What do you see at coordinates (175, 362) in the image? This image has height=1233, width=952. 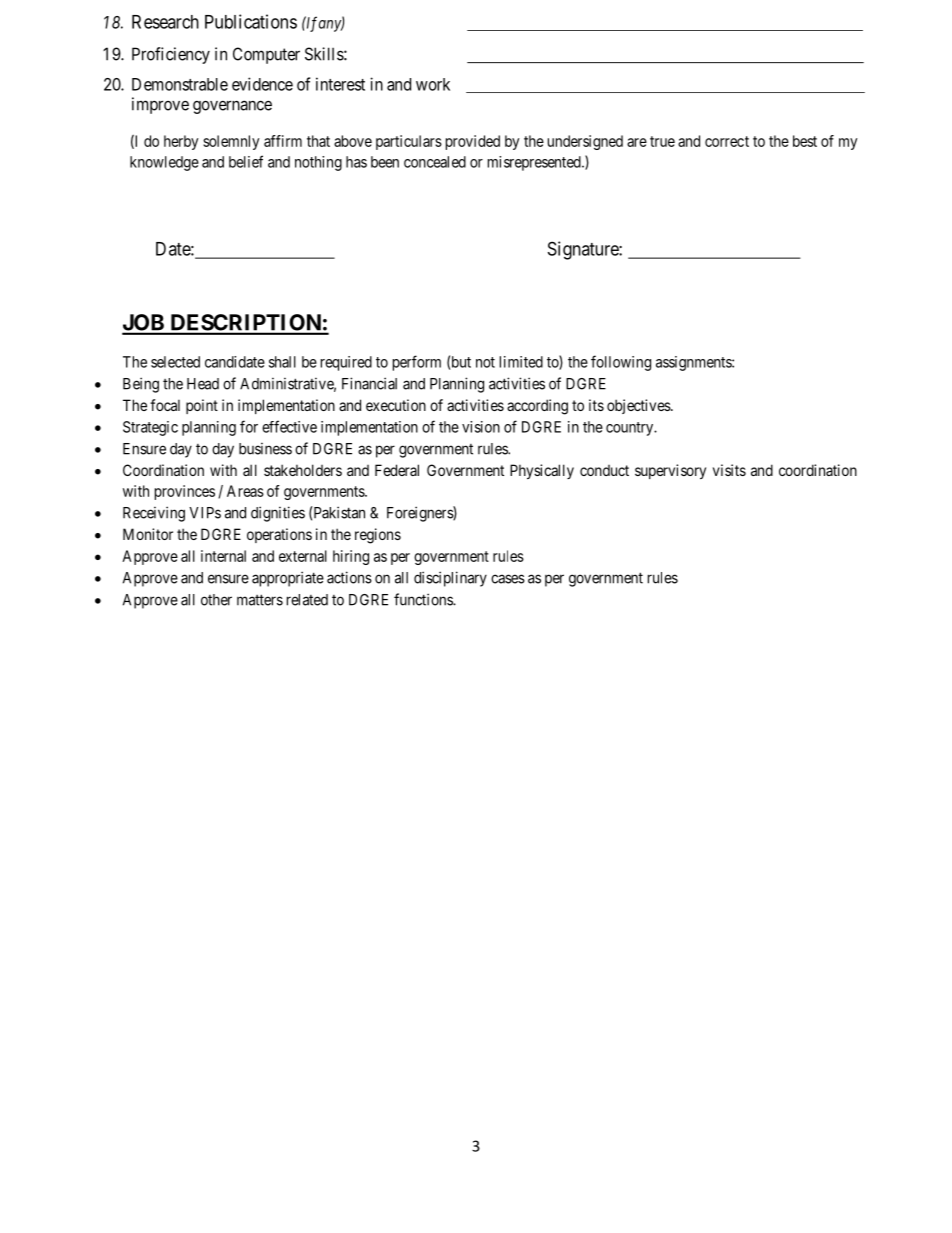 I see `selected` at bounding box center [175, 362].
